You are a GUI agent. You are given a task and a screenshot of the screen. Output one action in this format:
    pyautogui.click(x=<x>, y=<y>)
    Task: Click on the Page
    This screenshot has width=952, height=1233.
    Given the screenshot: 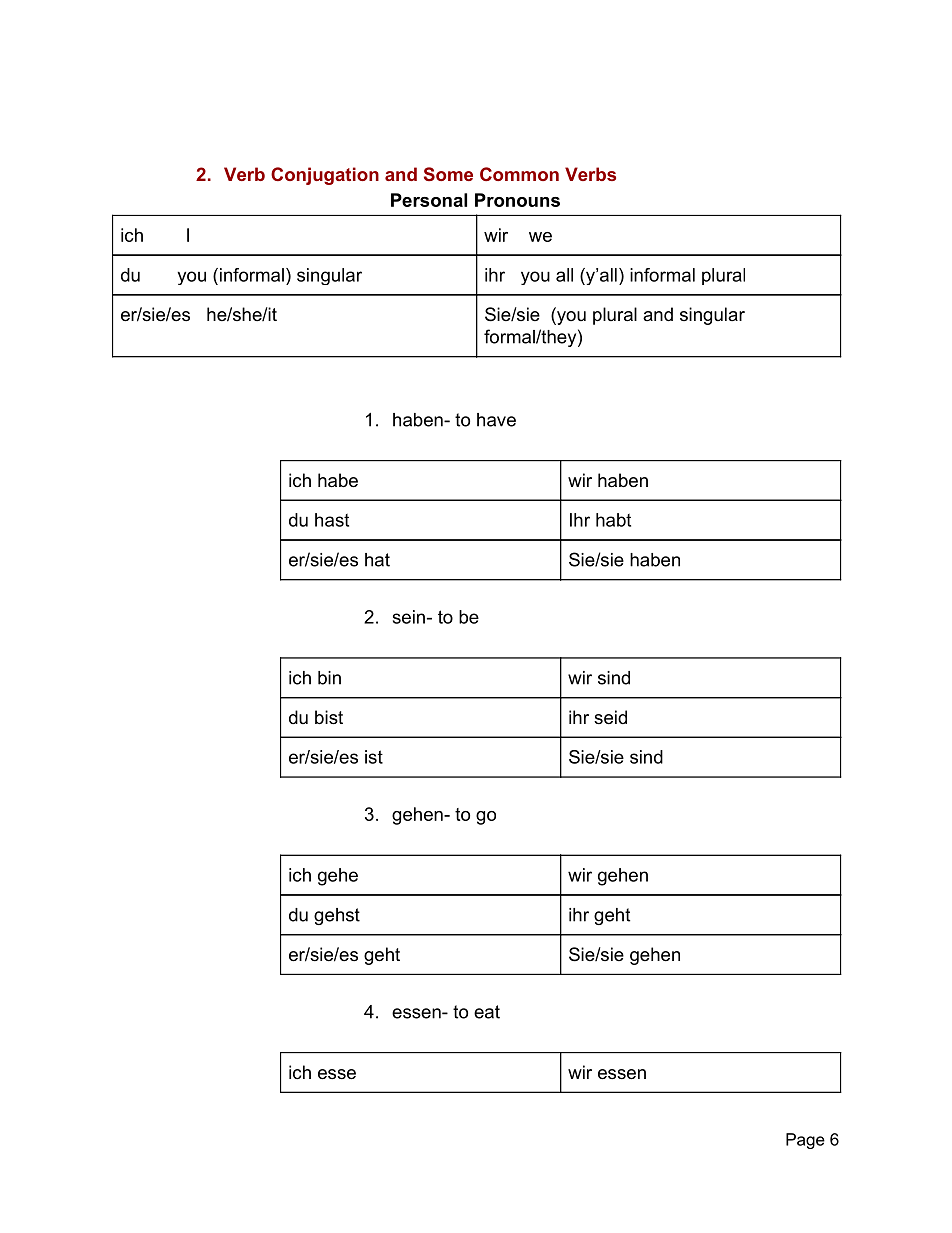 What is the action you would take?
    pyautogui.click(x=805, y=1141)
